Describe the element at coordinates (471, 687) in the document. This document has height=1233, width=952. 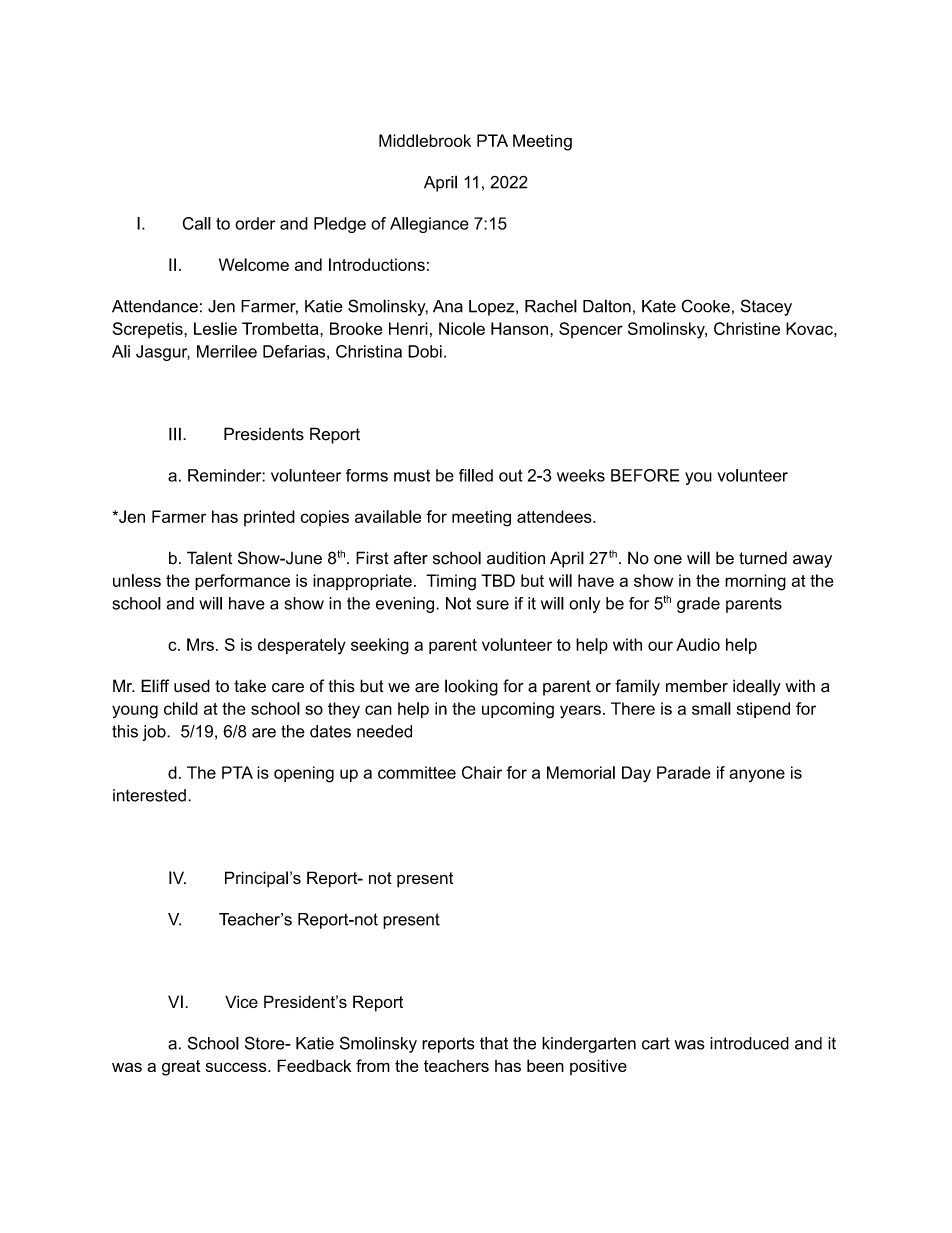
I see `looking` at that location.
